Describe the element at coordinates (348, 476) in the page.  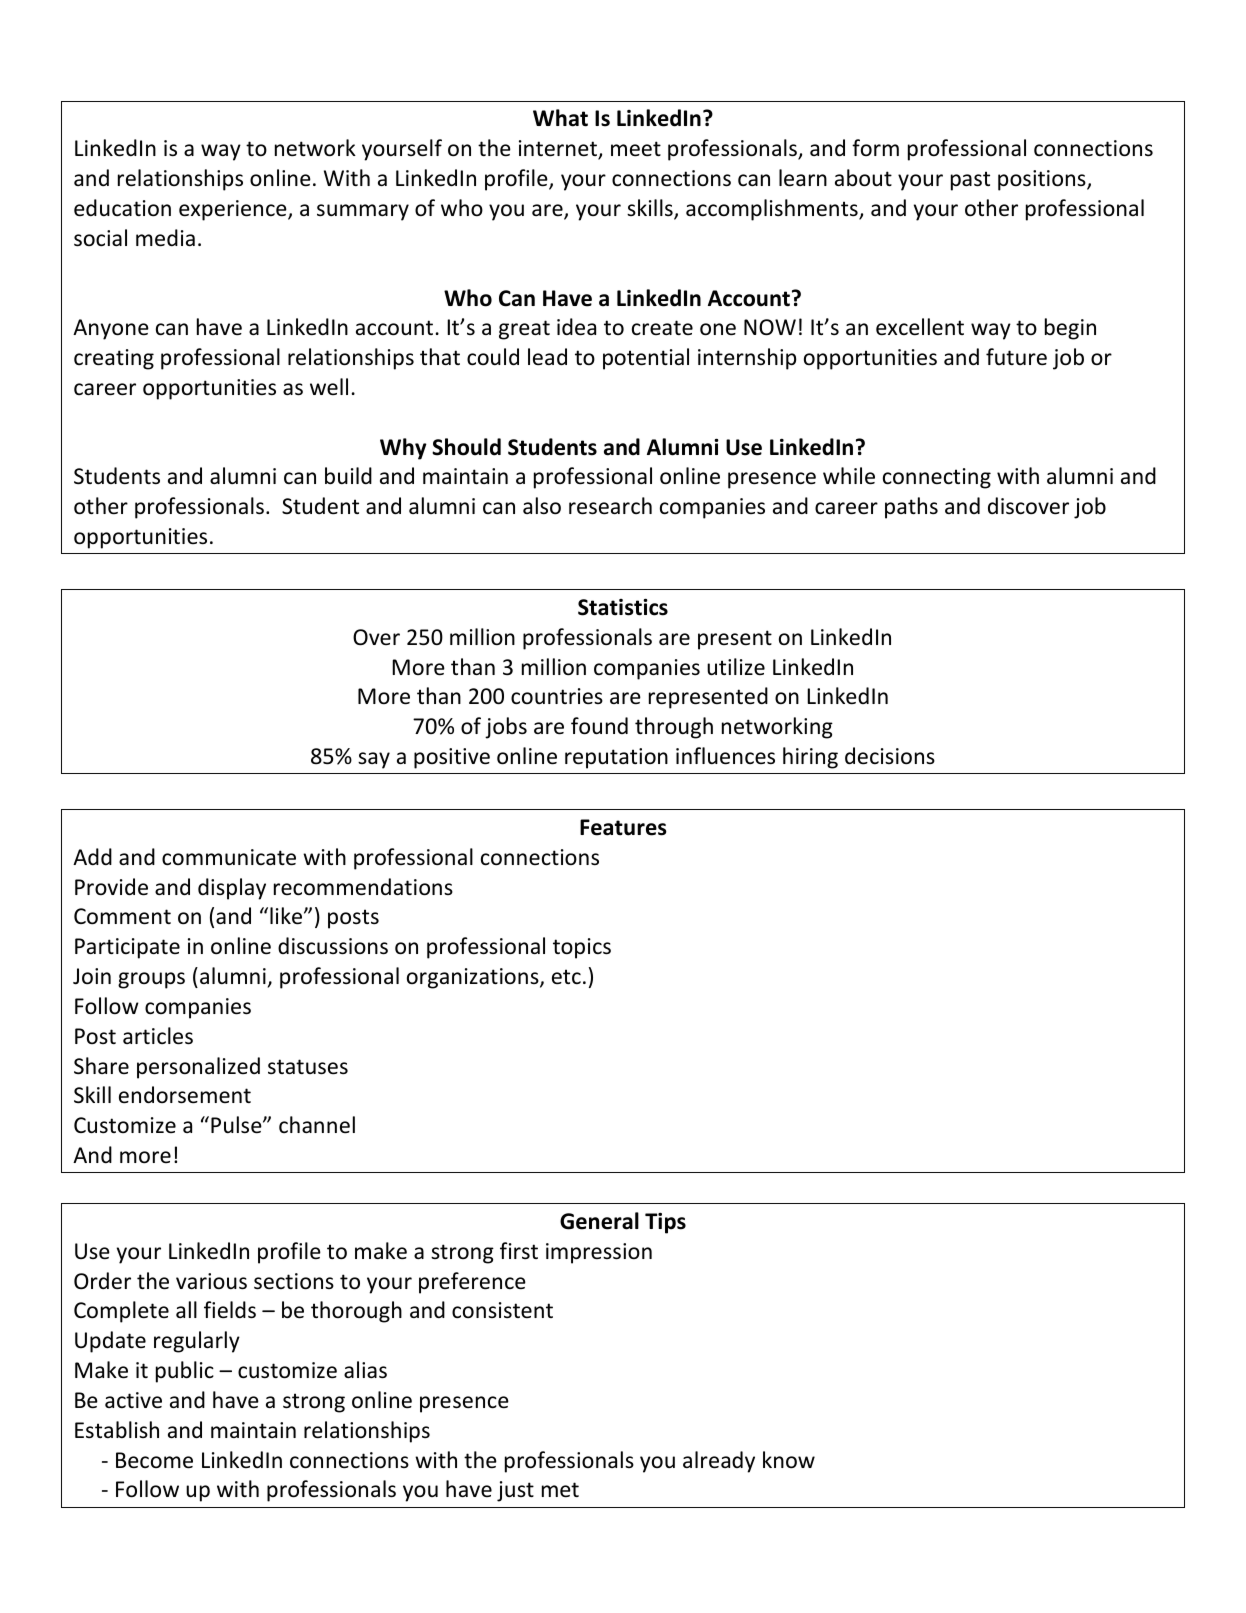
I see `build` at that location.
